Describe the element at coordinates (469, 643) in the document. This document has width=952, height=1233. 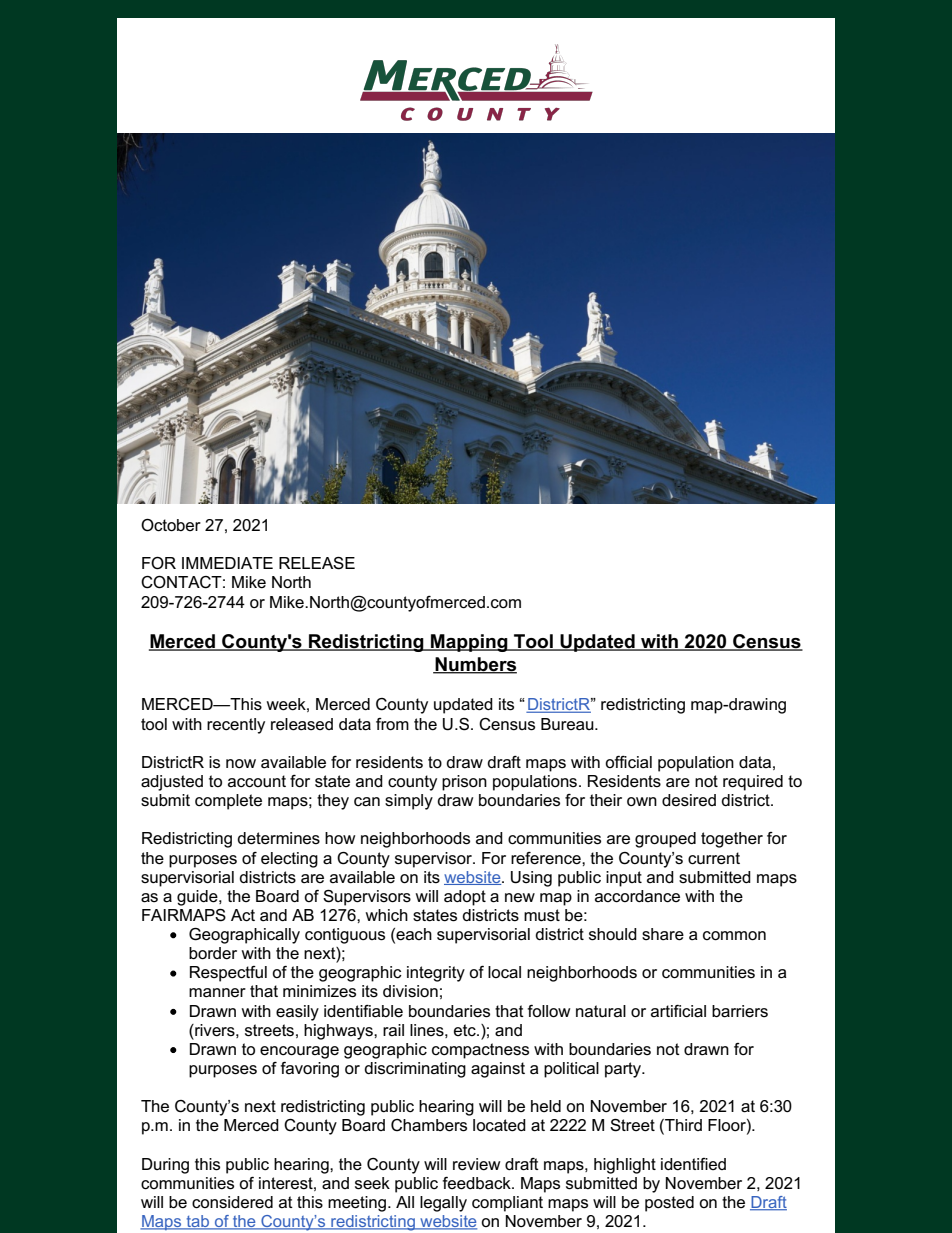
I see `Mapping` at that location.
